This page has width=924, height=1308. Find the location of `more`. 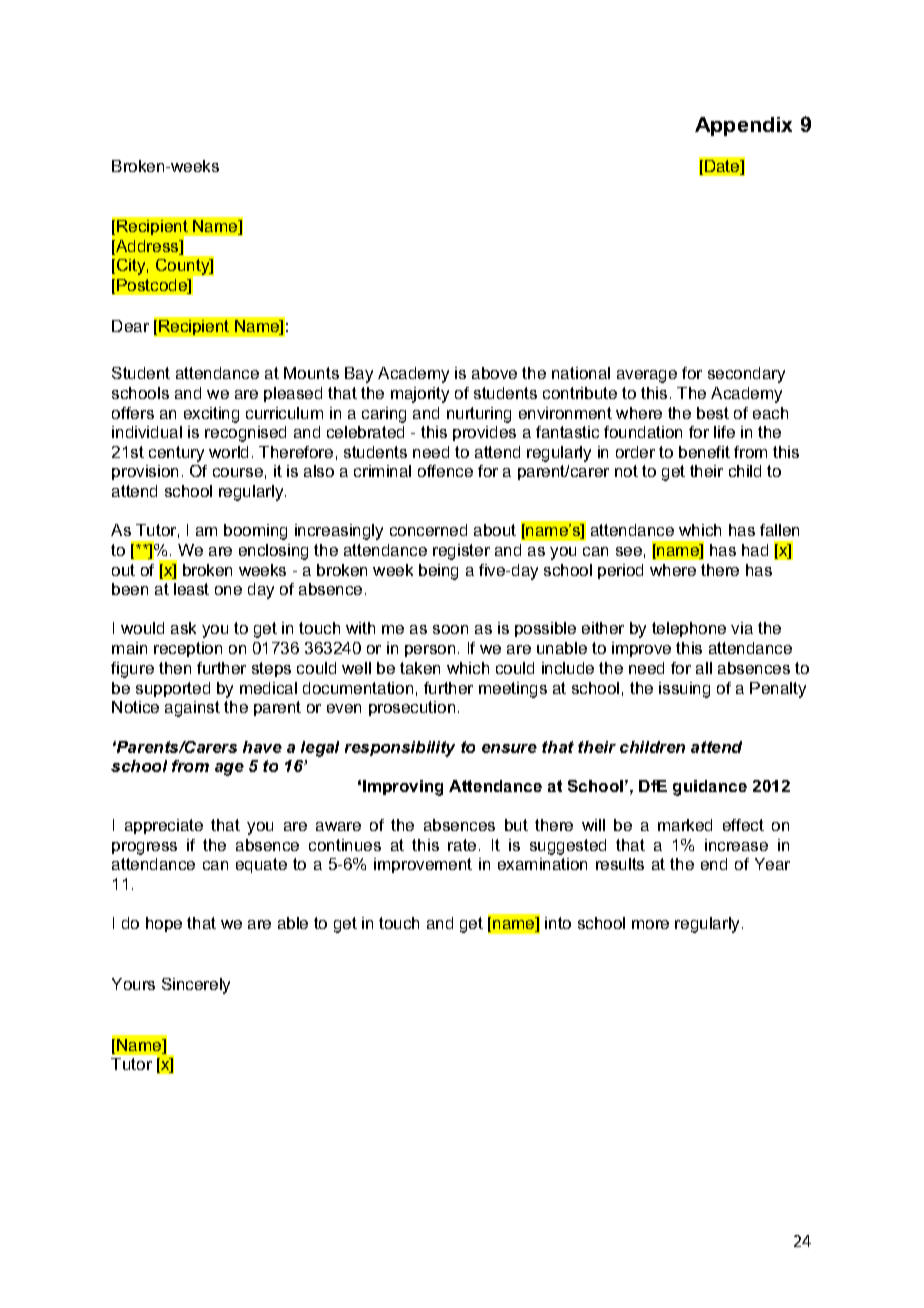

more is located at coordinates (650, 924).
